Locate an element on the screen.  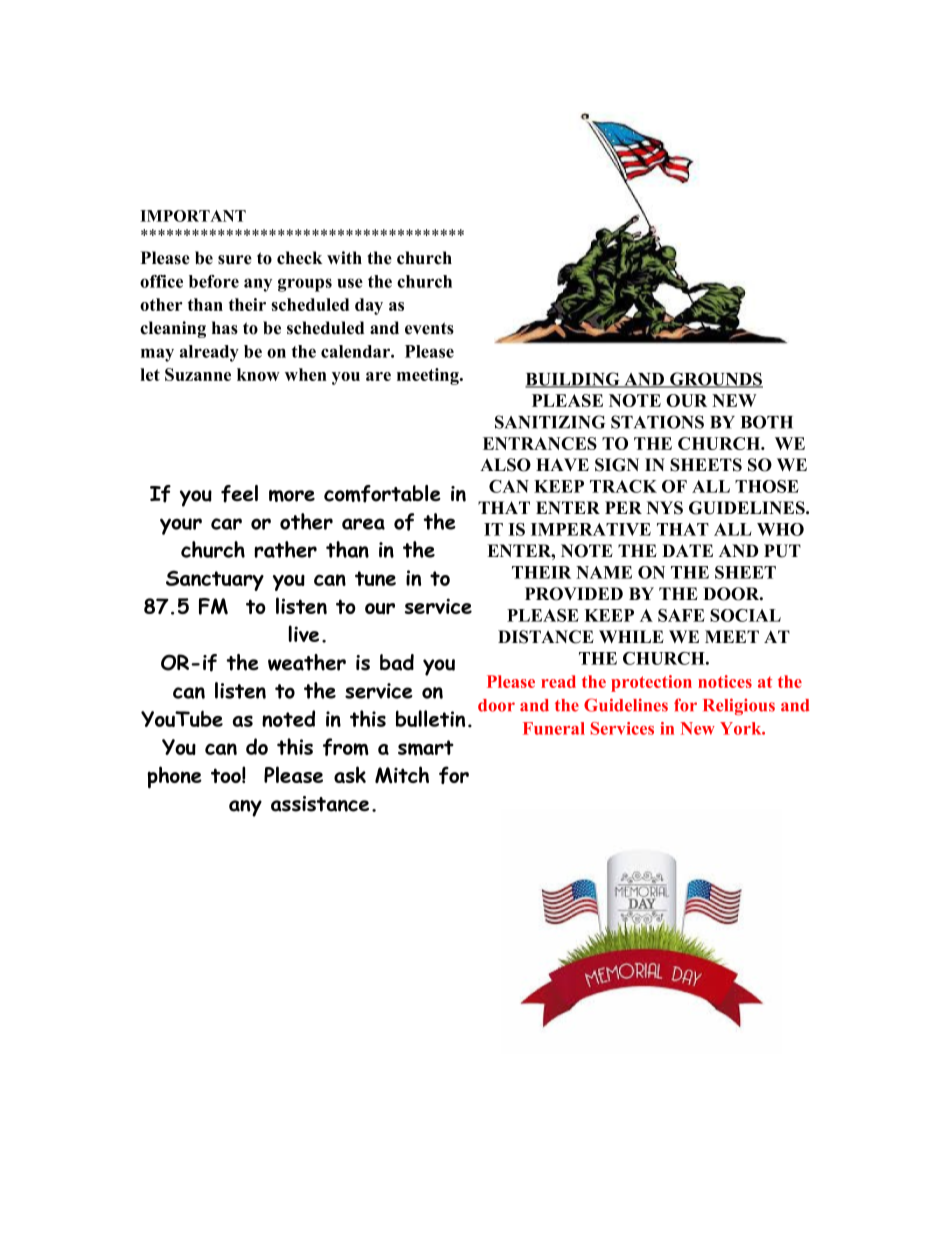
SAFE is located at coordinates (681, 615).
